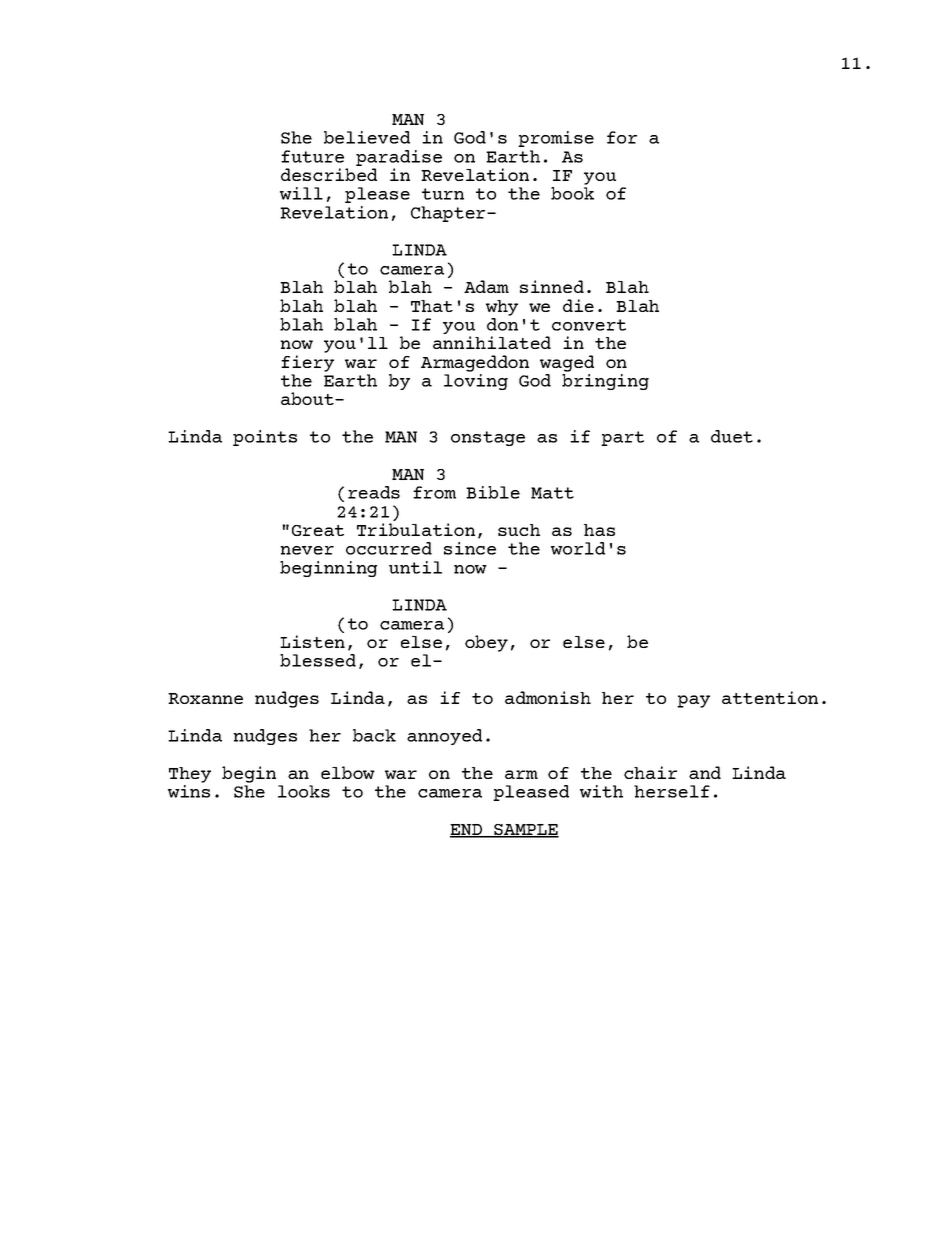  What do you see at coordinates (467, 830) in the page?
I see `END` at bounding box center [467, 830].
